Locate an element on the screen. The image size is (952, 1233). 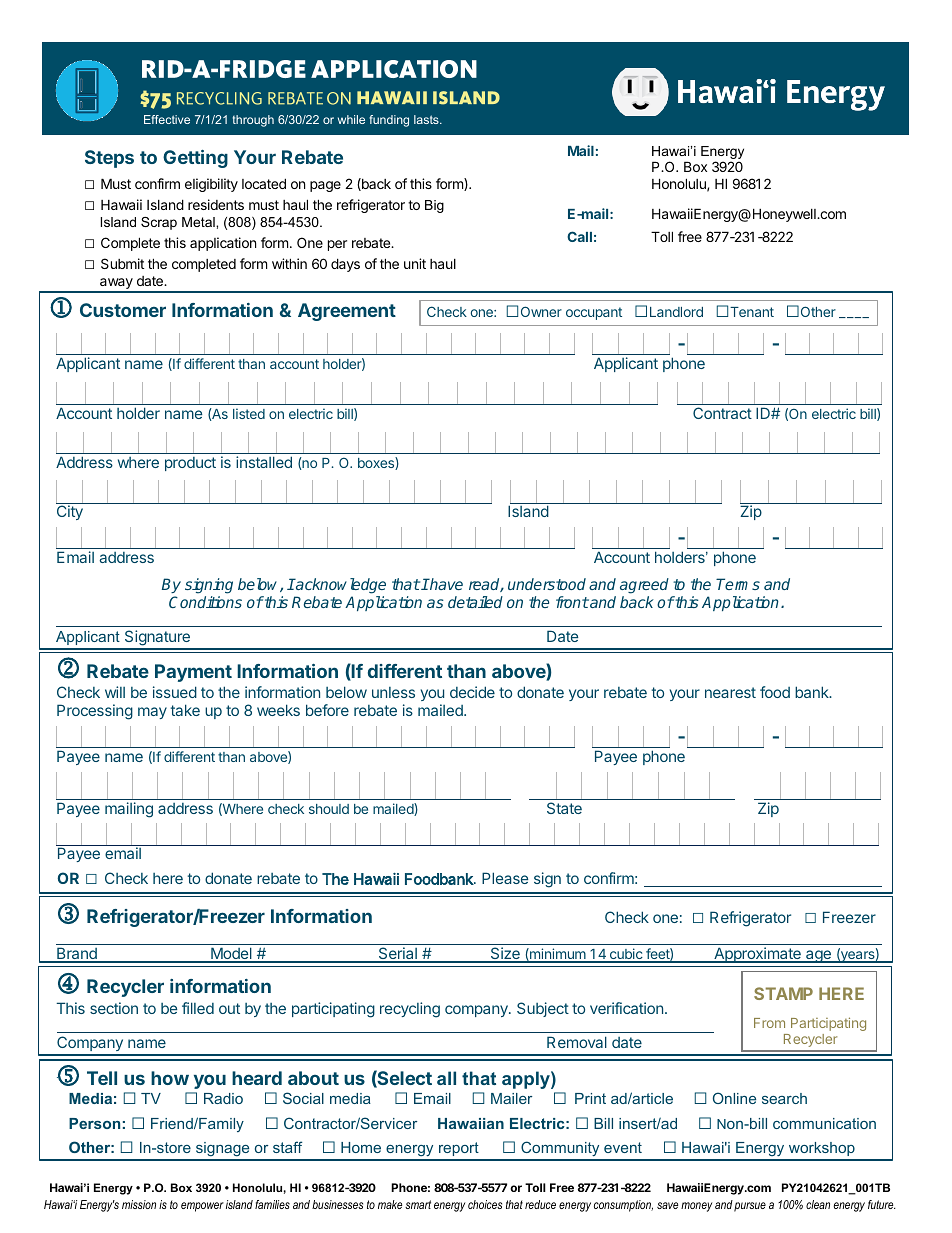
Getting is located at coordinates (195, 159).
